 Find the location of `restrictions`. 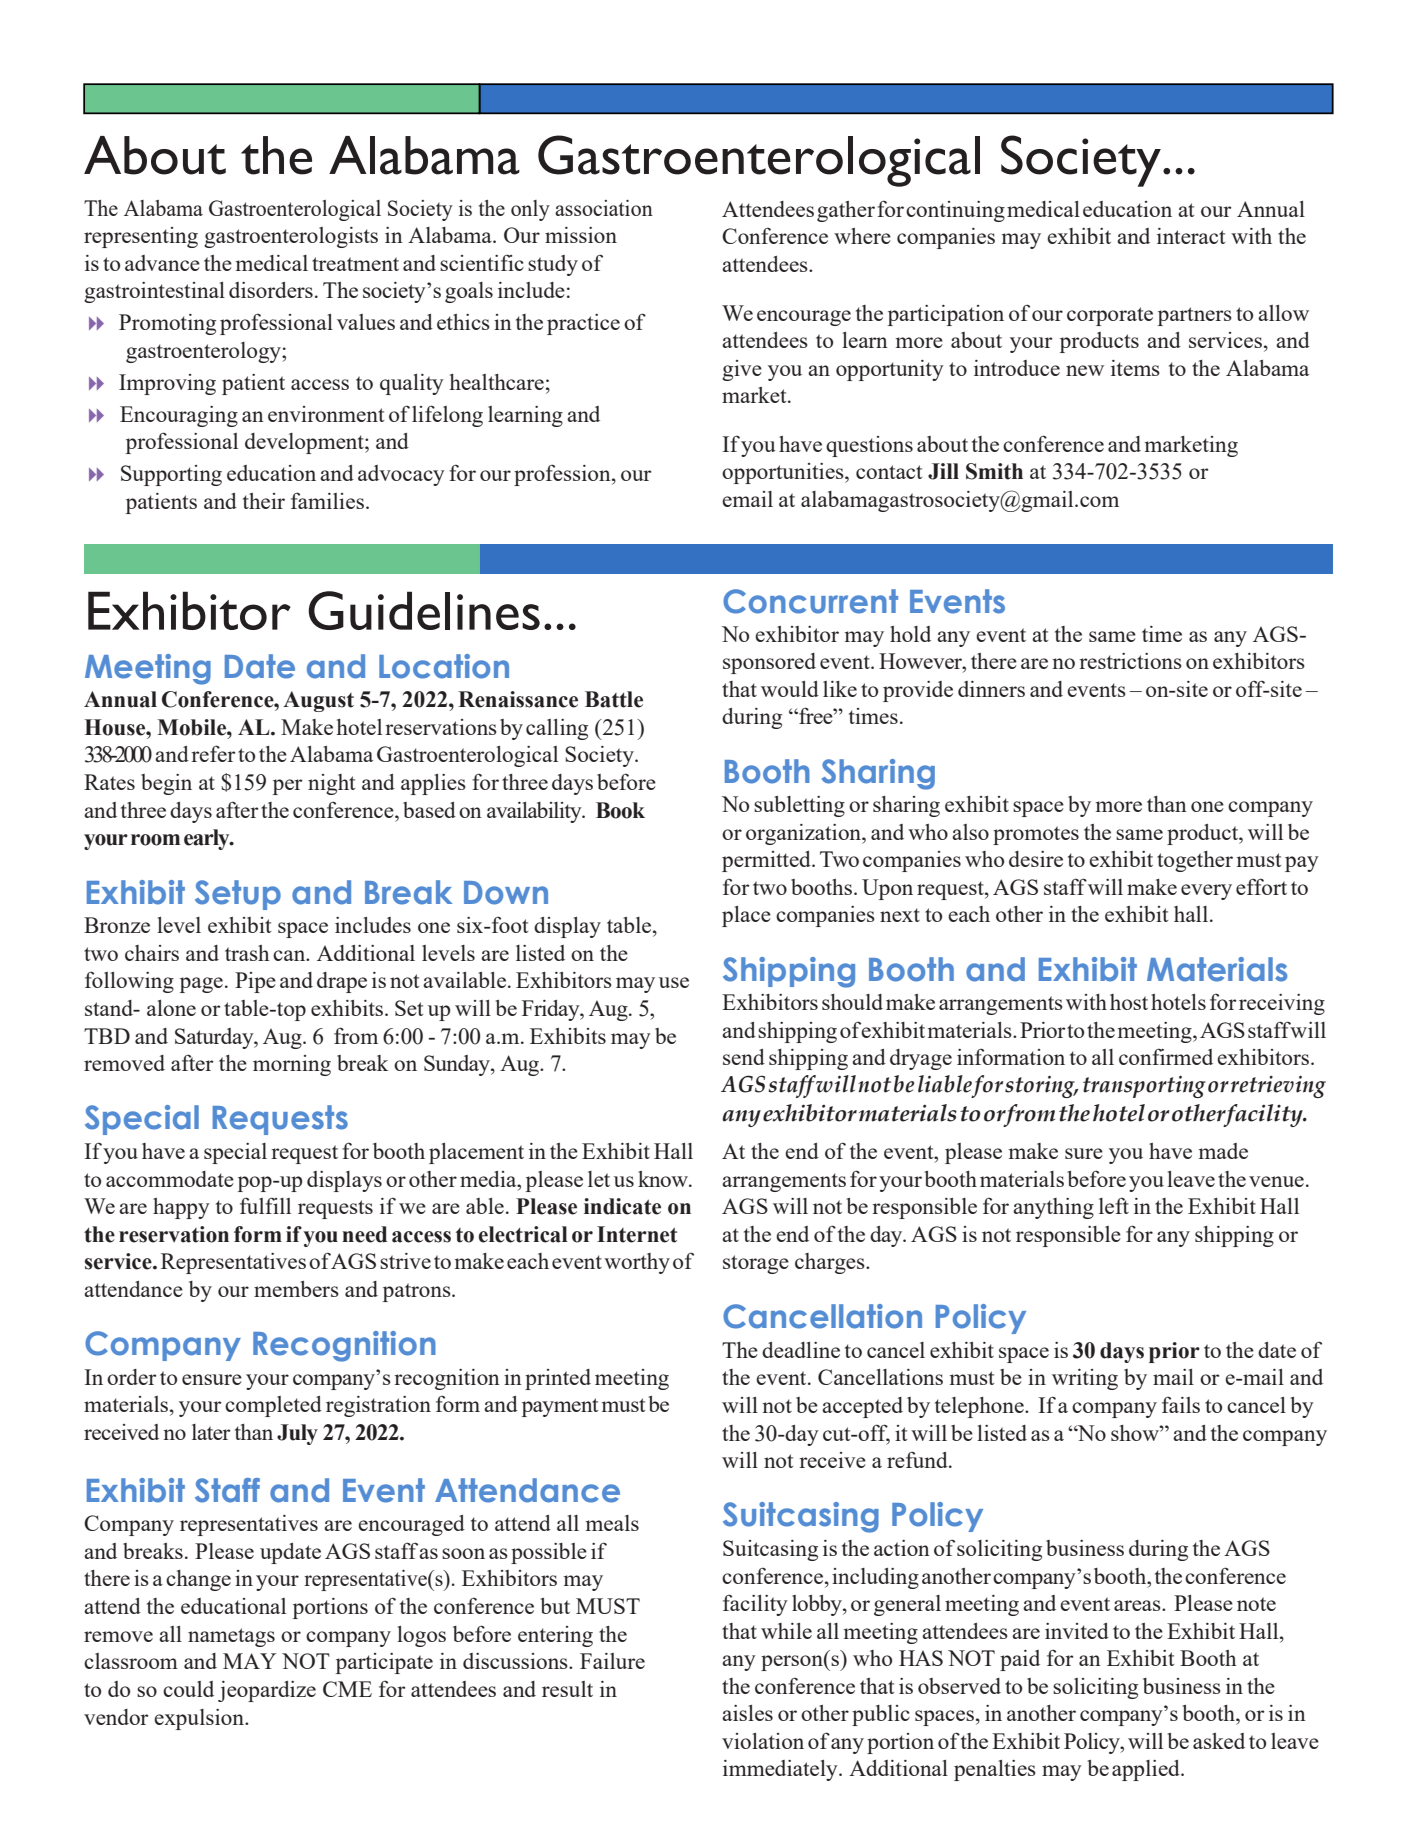

restrictions is located at coordinates (1130, 661).
